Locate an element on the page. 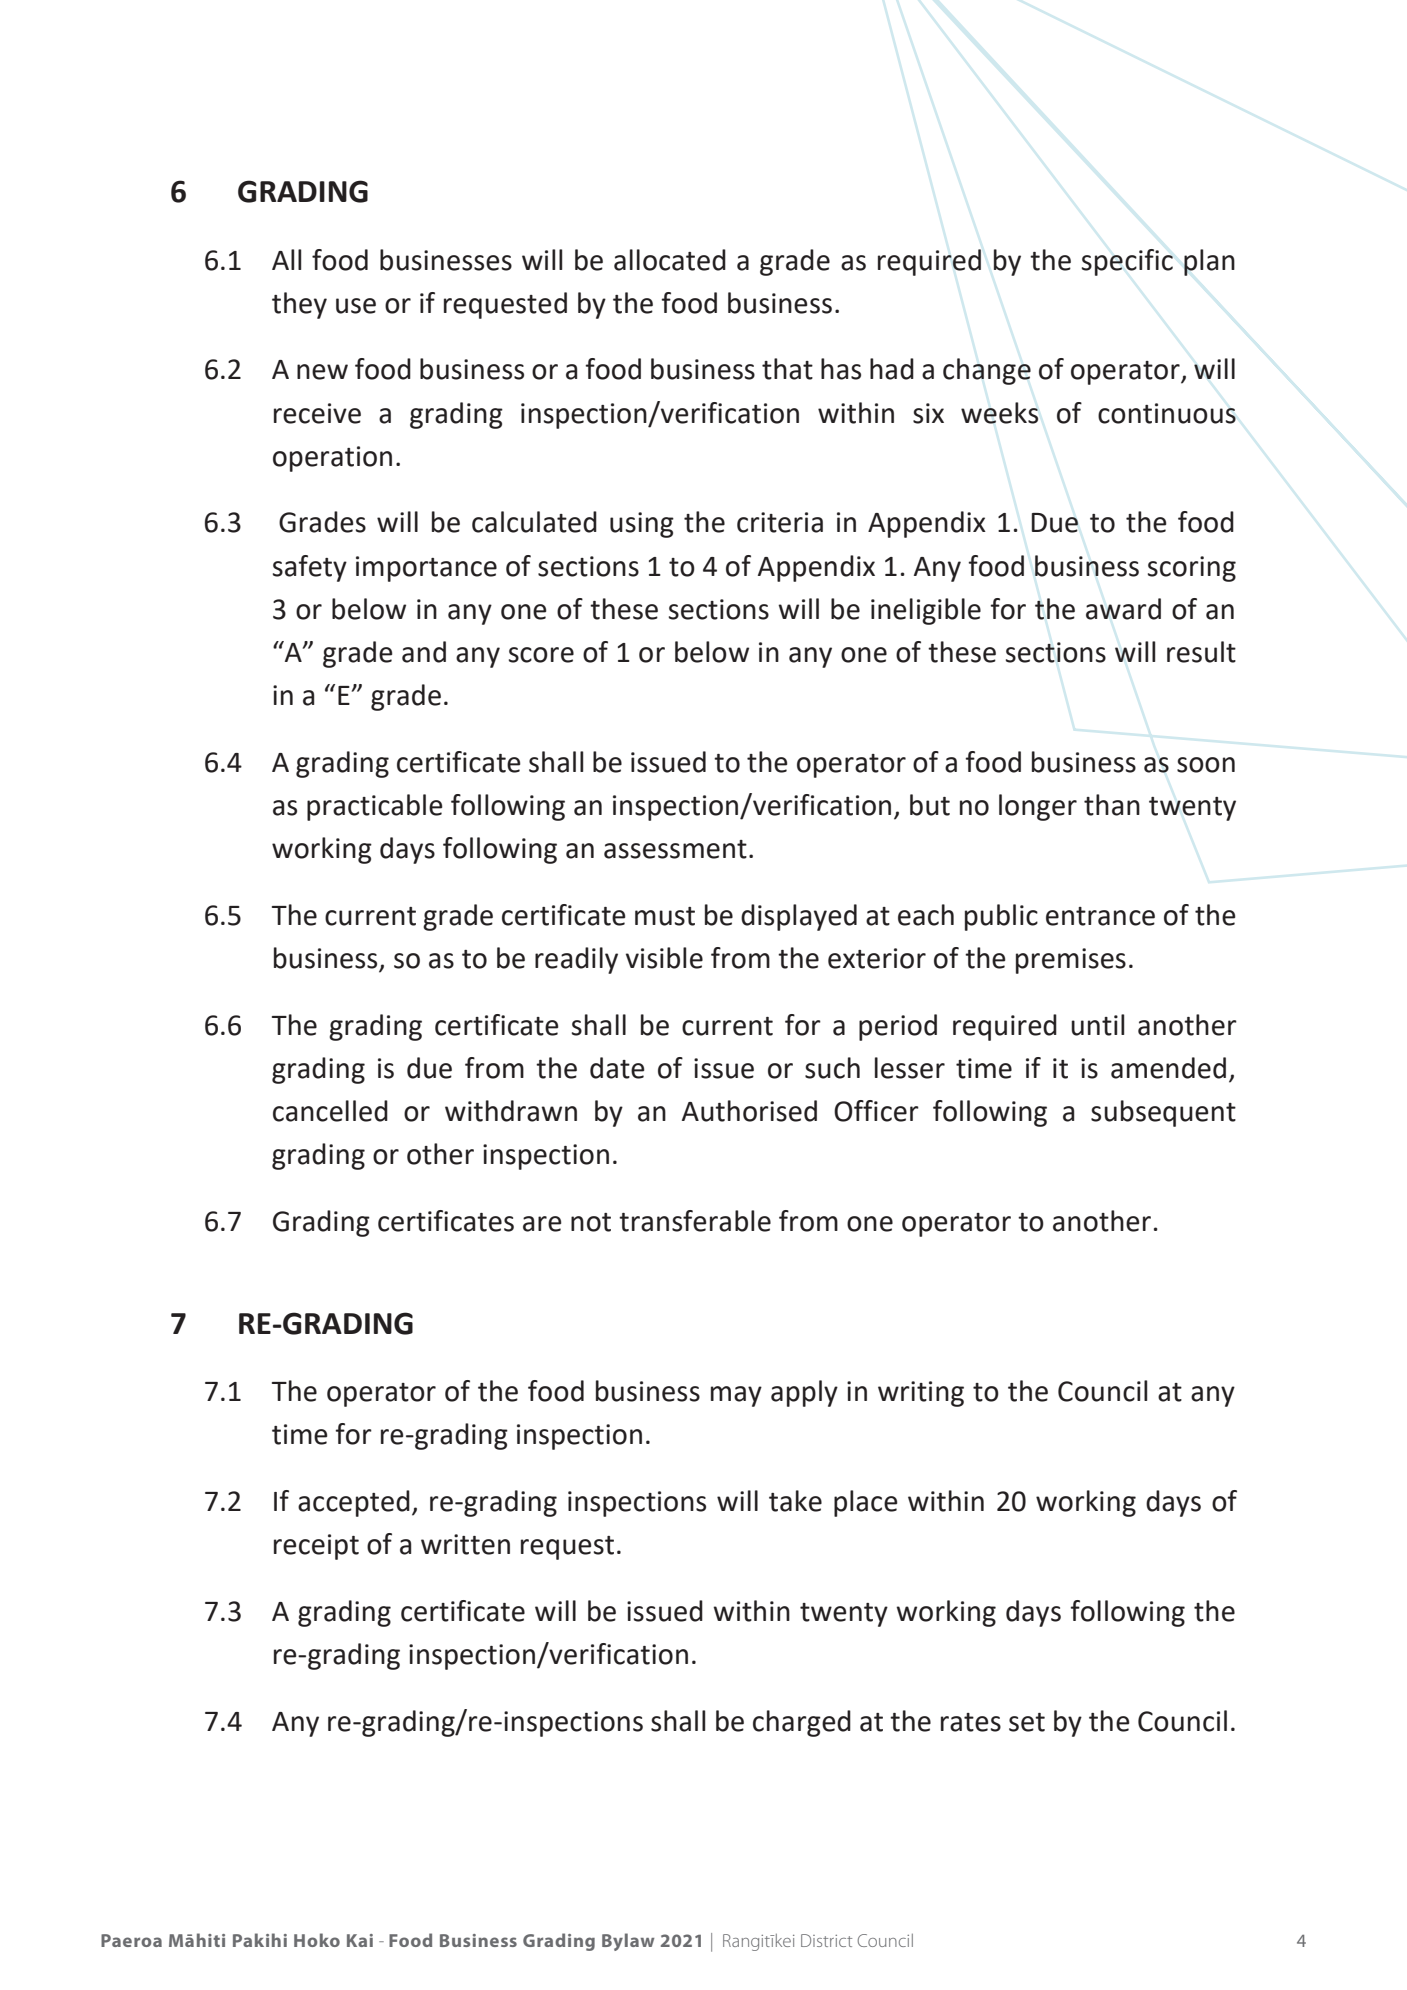  subsequent is located at coordinates (1163, 1113).
